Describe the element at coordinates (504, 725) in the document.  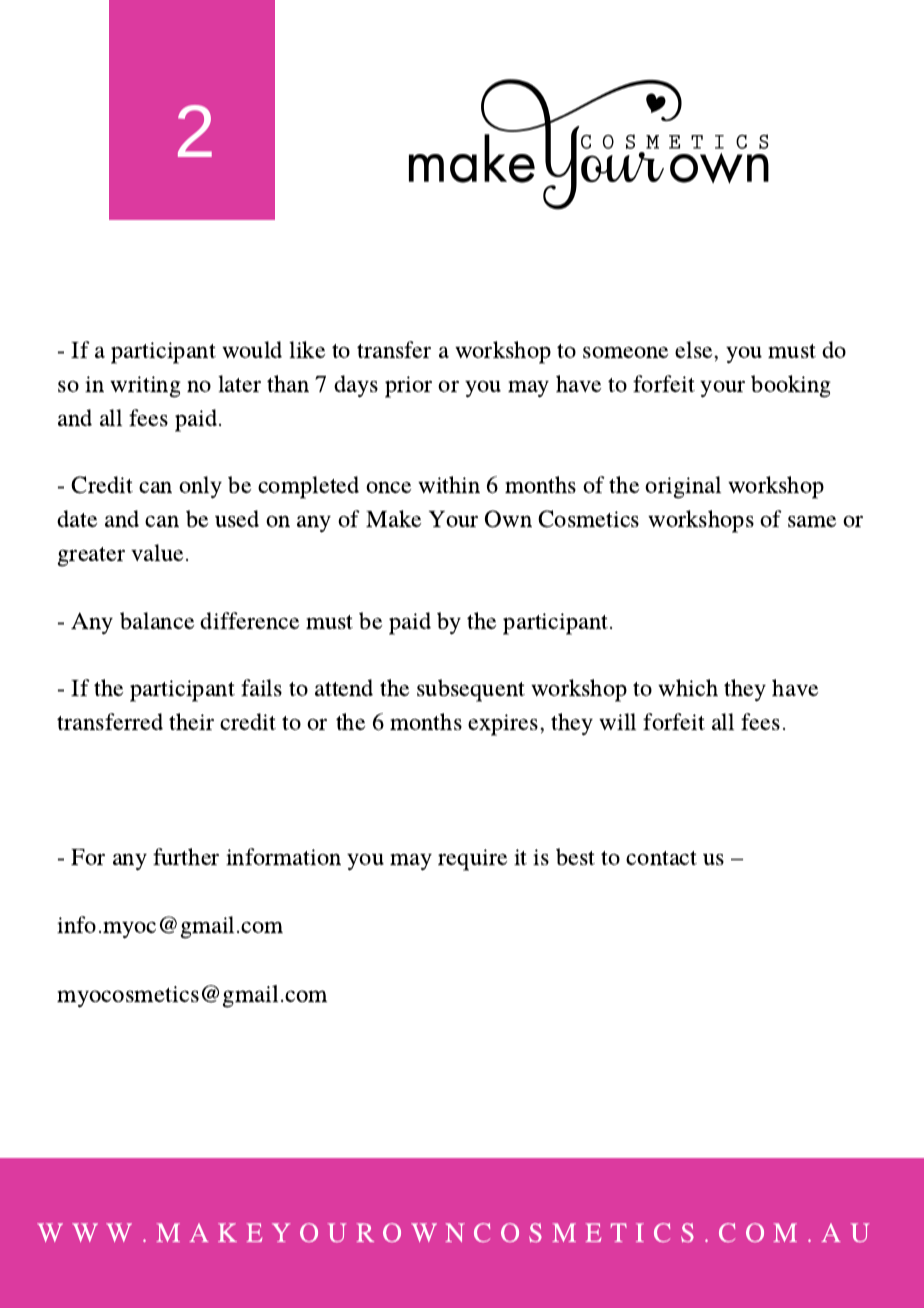
I see `expires` at that location.
